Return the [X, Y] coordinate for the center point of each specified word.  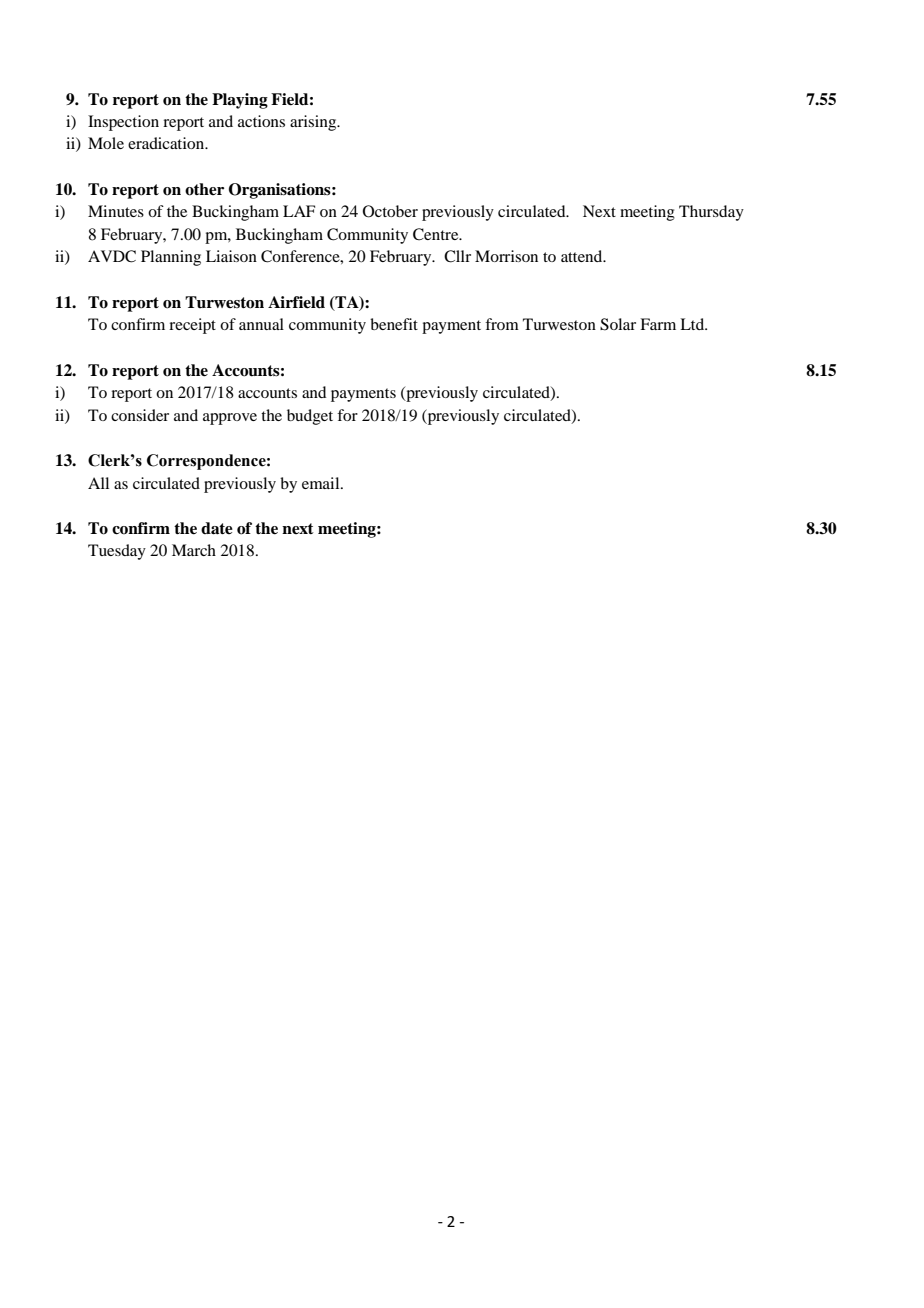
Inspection [123, 123]
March [194, 550]
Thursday [711, 213]
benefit [394, 324]
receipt [192, 326]
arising [314, 123]
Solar [618, 324]
